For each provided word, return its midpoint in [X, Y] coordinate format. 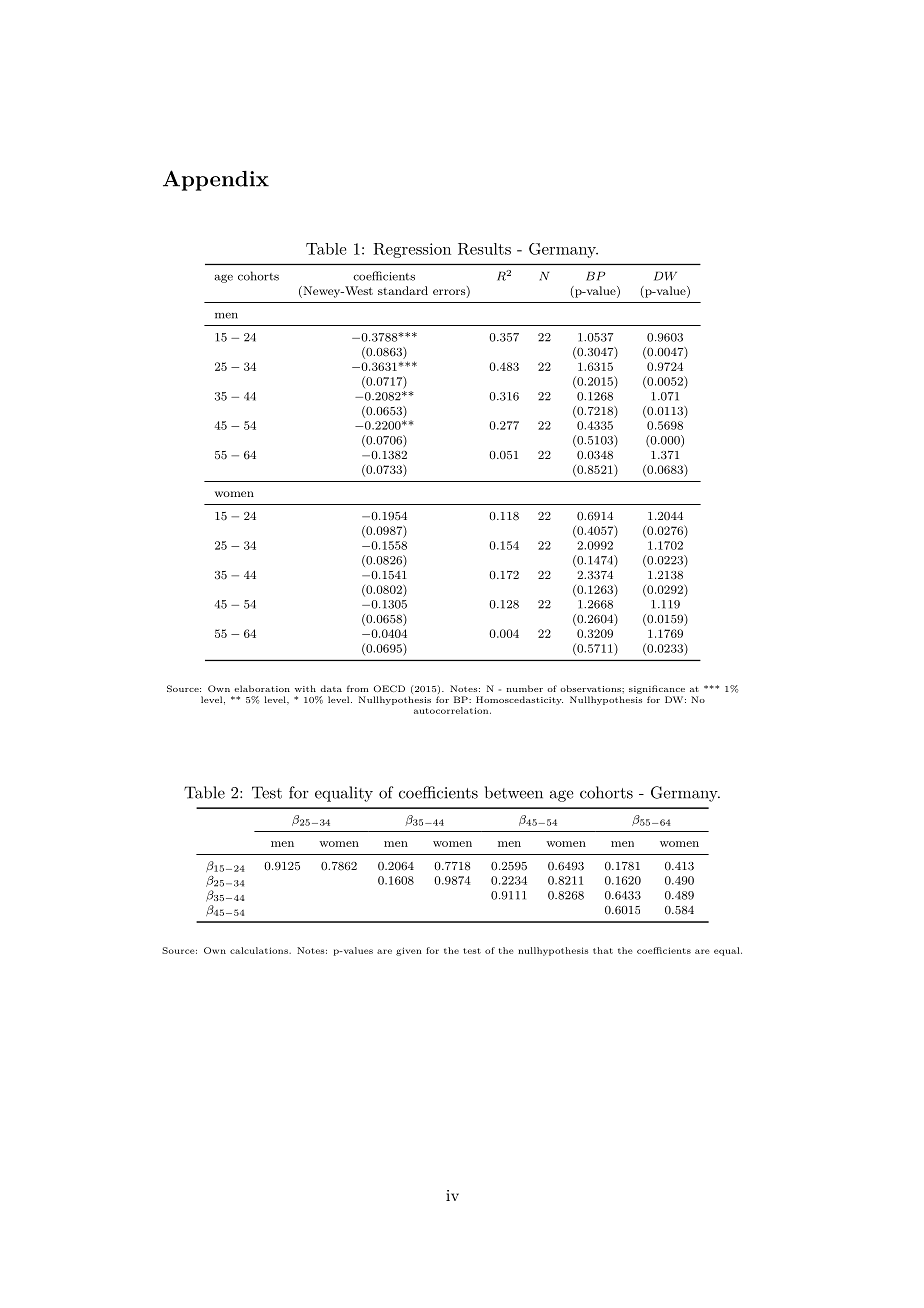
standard [403, 290]
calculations [260, 950]
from [358, 688]
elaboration [262, 688]
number [525, 688]
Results [484, 249]
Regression [412, 250]
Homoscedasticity [519, 700]
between [514, 792]
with [305, 688]
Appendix [216, 180]
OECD [389, 688]
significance [657, 689]
